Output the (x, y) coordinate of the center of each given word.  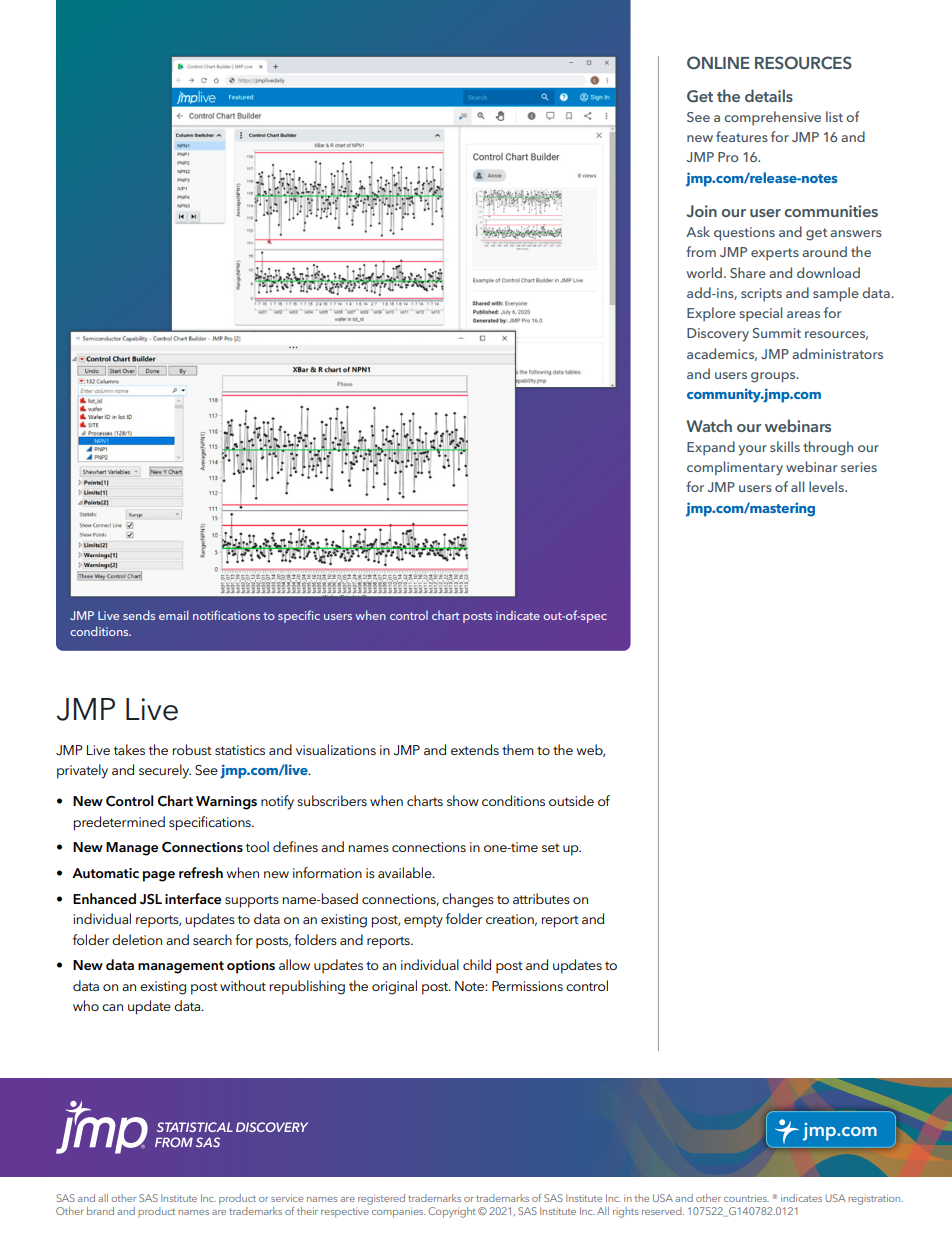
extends (475, 749)
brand (100, 1211)
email (174, 615)
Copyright (452, 1212)
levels (827, 486)
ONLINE (718, 63)
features (742, 136)
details (769, 95)
